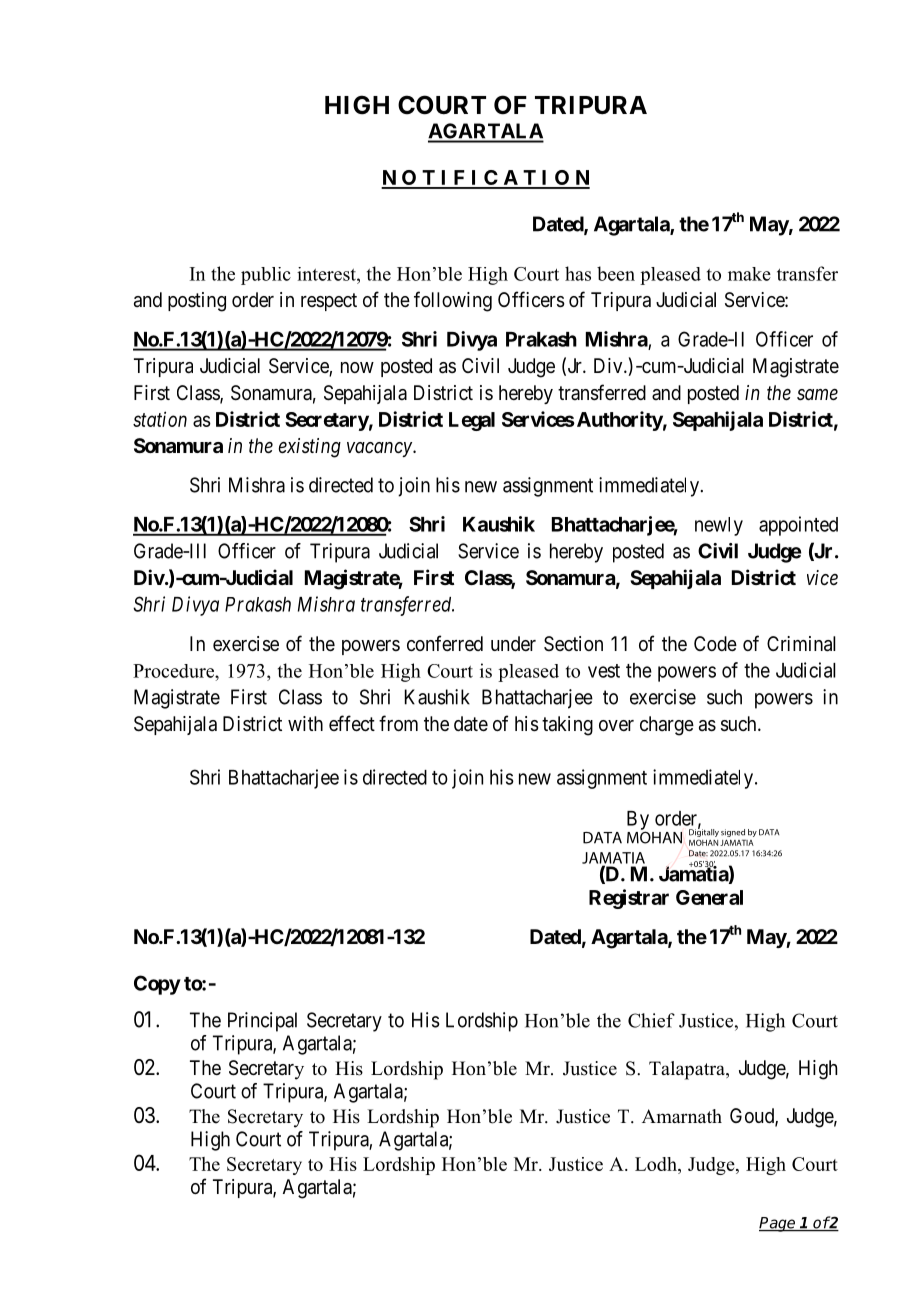 This image has width=924, height=1308. I want to click on Registrar, so click(629, 899).
